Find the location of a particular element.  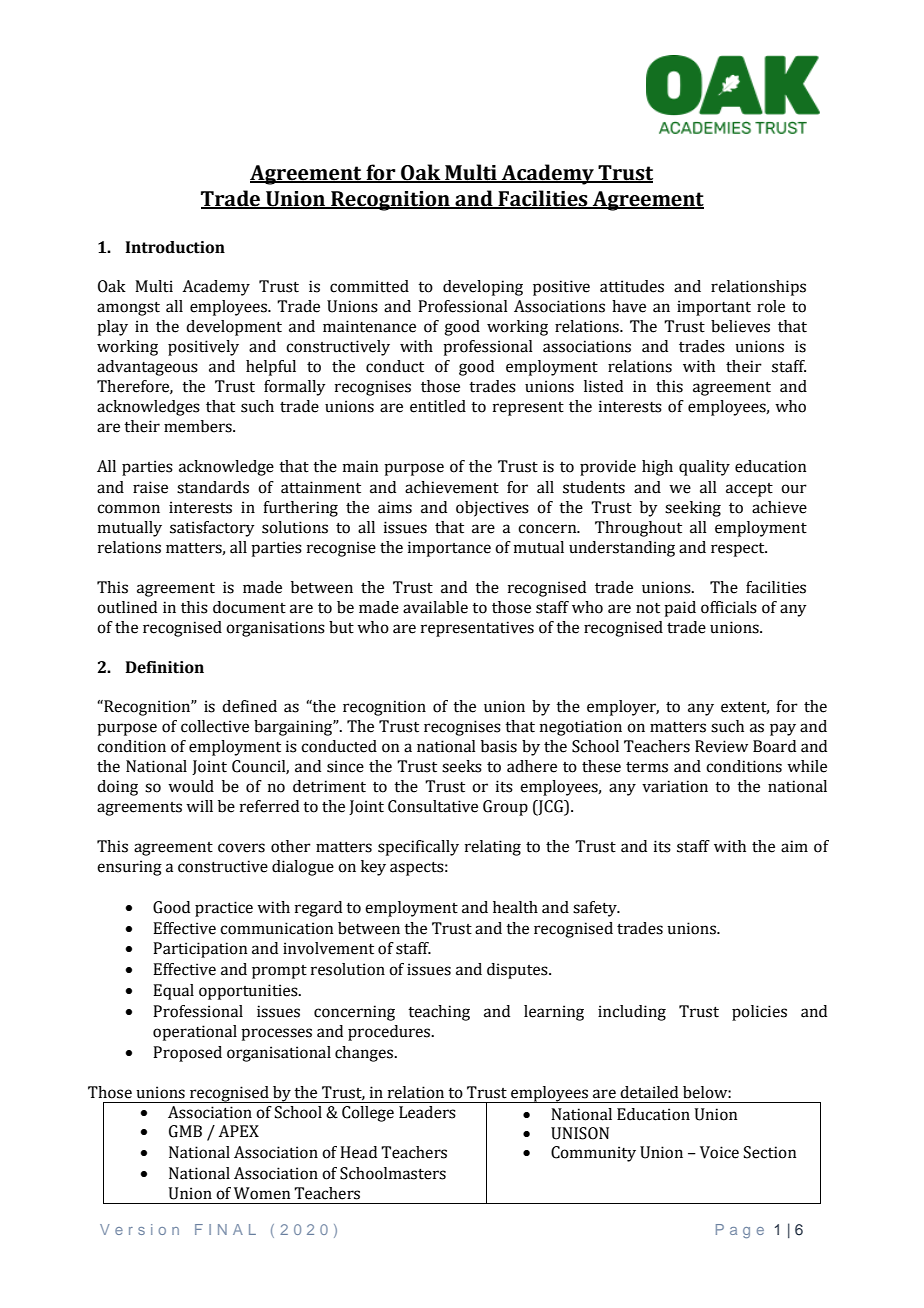

disputes is located at coordinates (518, 971).
